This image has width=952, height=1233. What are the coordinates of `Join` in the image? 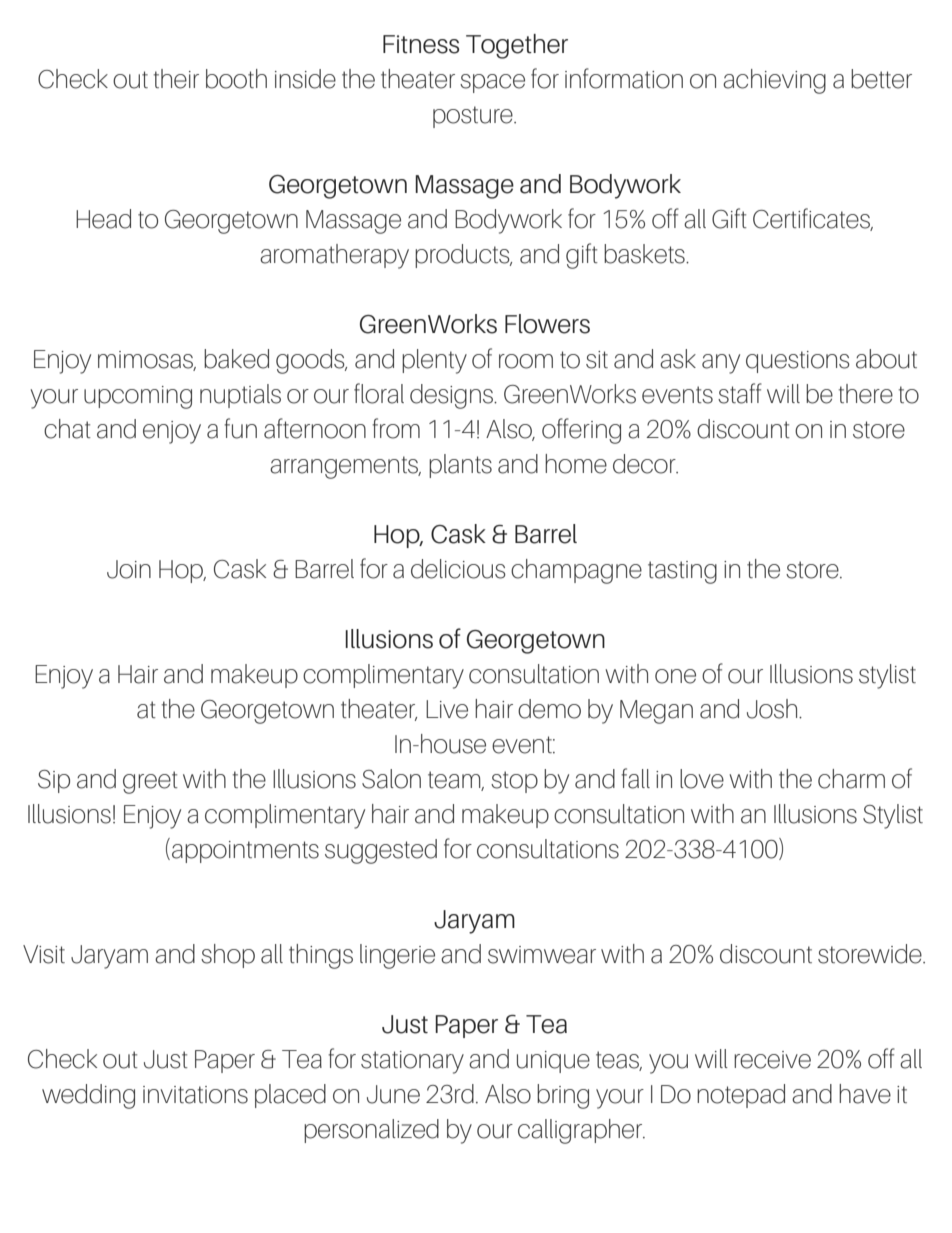 It's located at (129, 569).
